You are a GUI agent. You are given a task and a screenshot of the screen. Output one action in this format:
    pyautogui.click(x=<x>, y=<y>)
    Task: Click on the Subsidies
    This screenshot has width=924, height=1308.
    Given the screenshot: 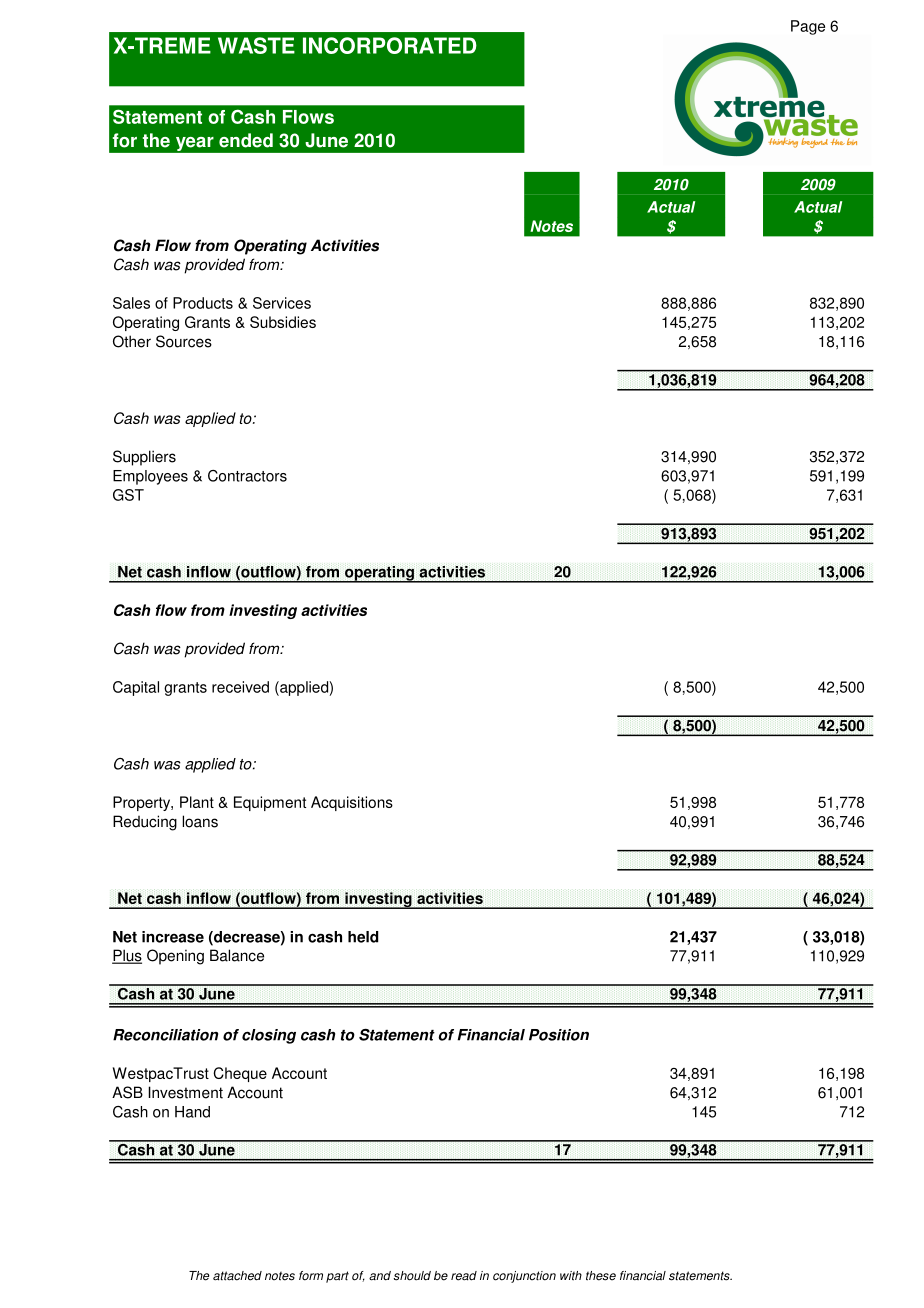 What is the action you would take?
    pyautogui.click(x=283, y=322)
